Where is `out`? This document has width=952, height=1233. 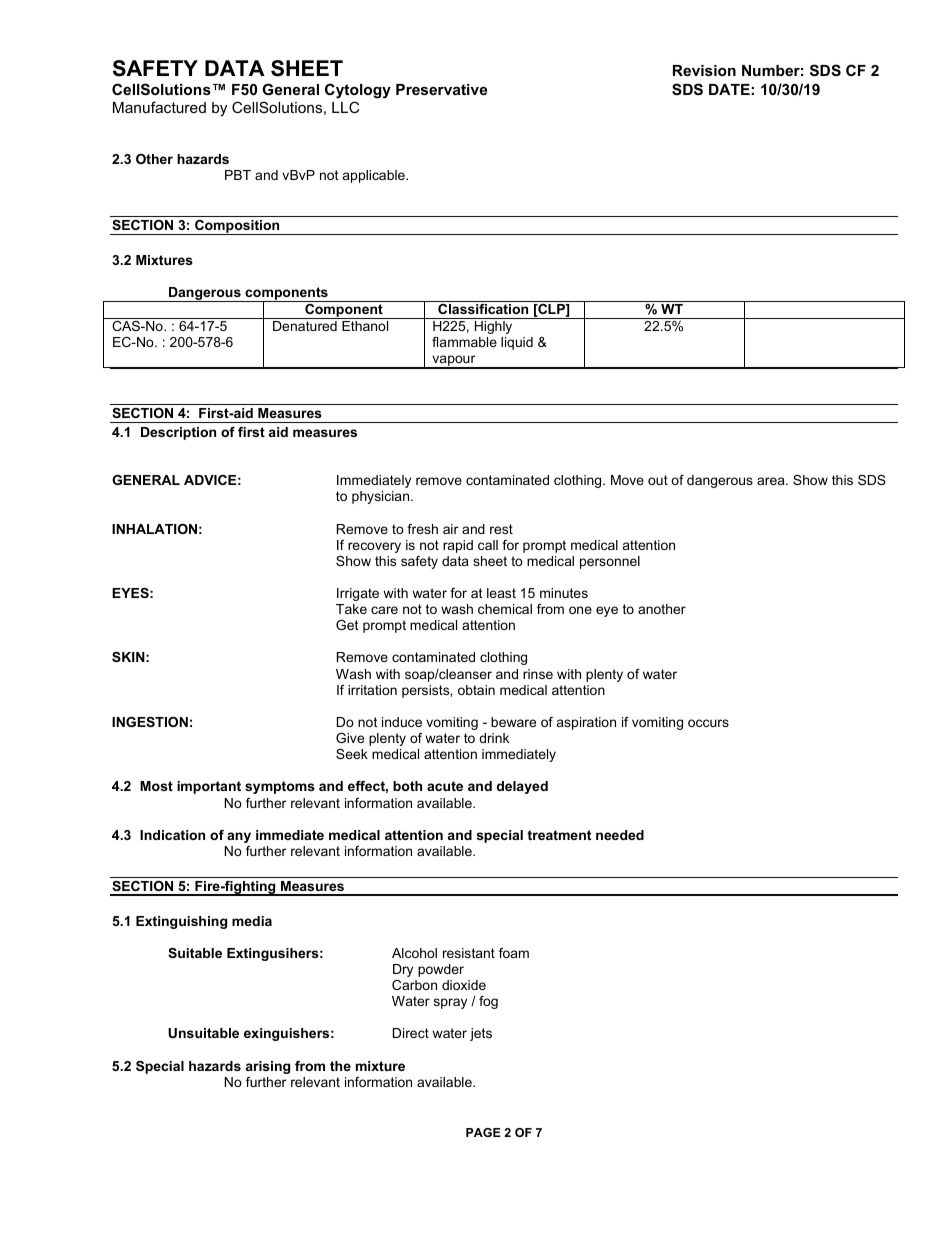 out is located at coordinates (658, 480).
